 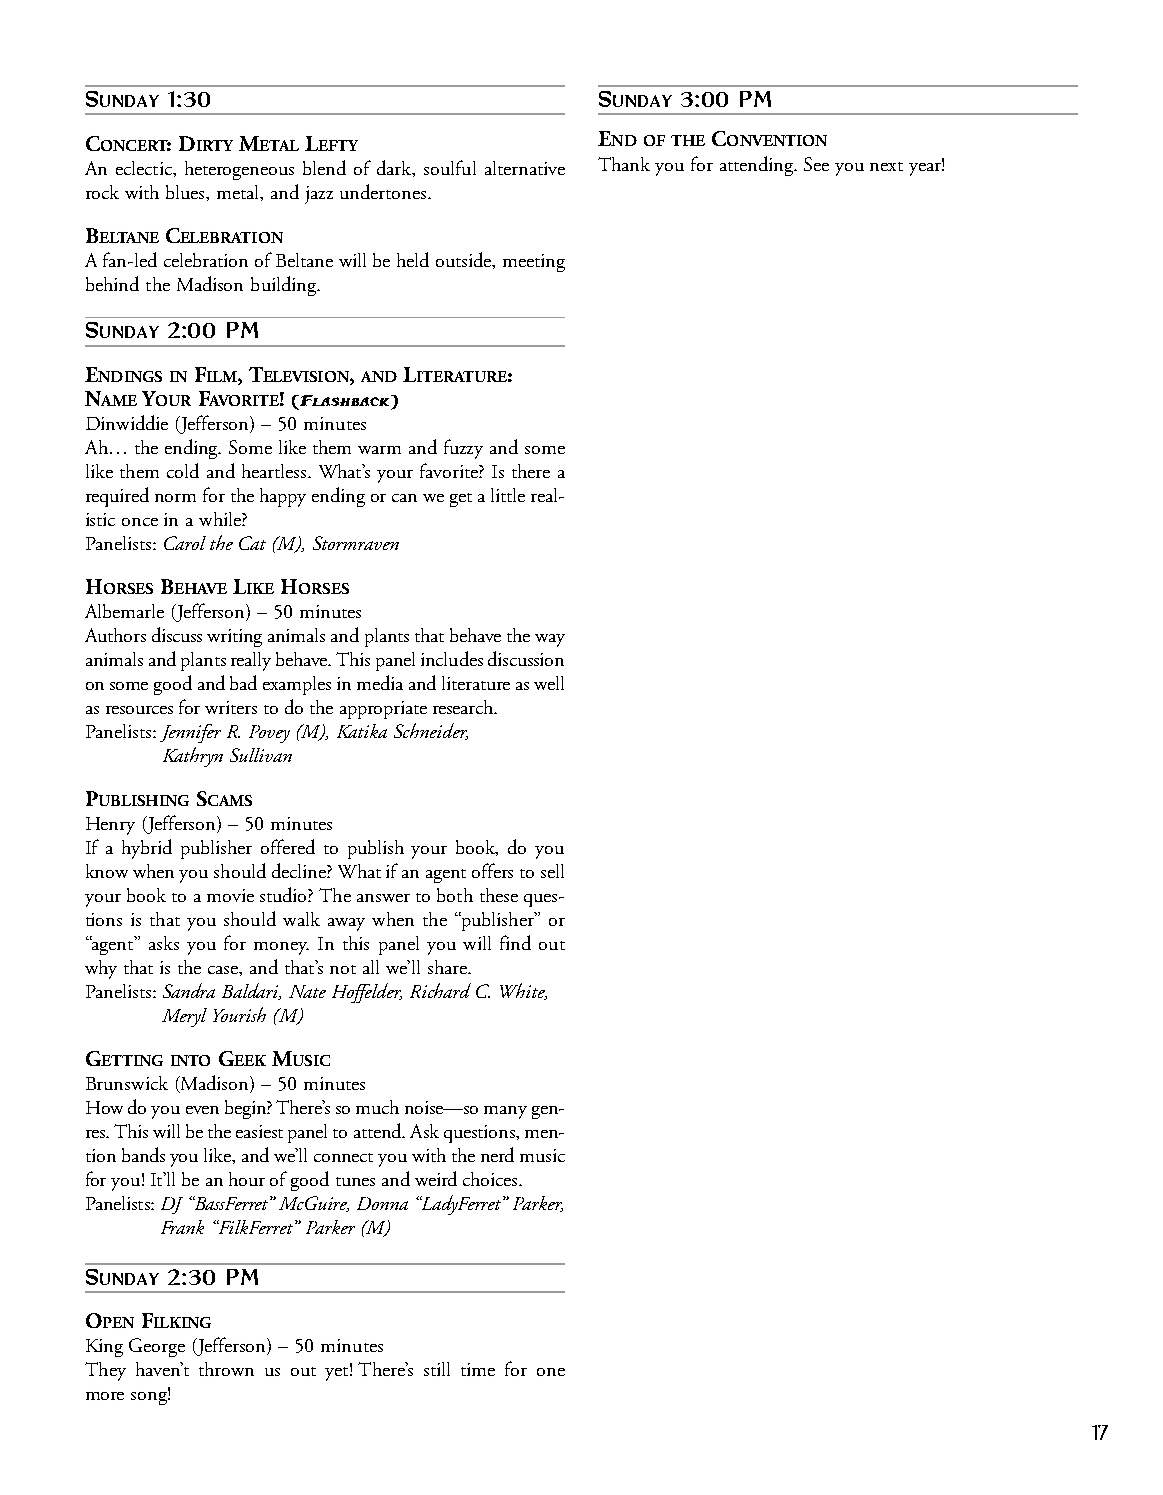 What do you see at coordinates (175, 498) in the screenshot?
I see `norm` at bounding box center [175, 498].
